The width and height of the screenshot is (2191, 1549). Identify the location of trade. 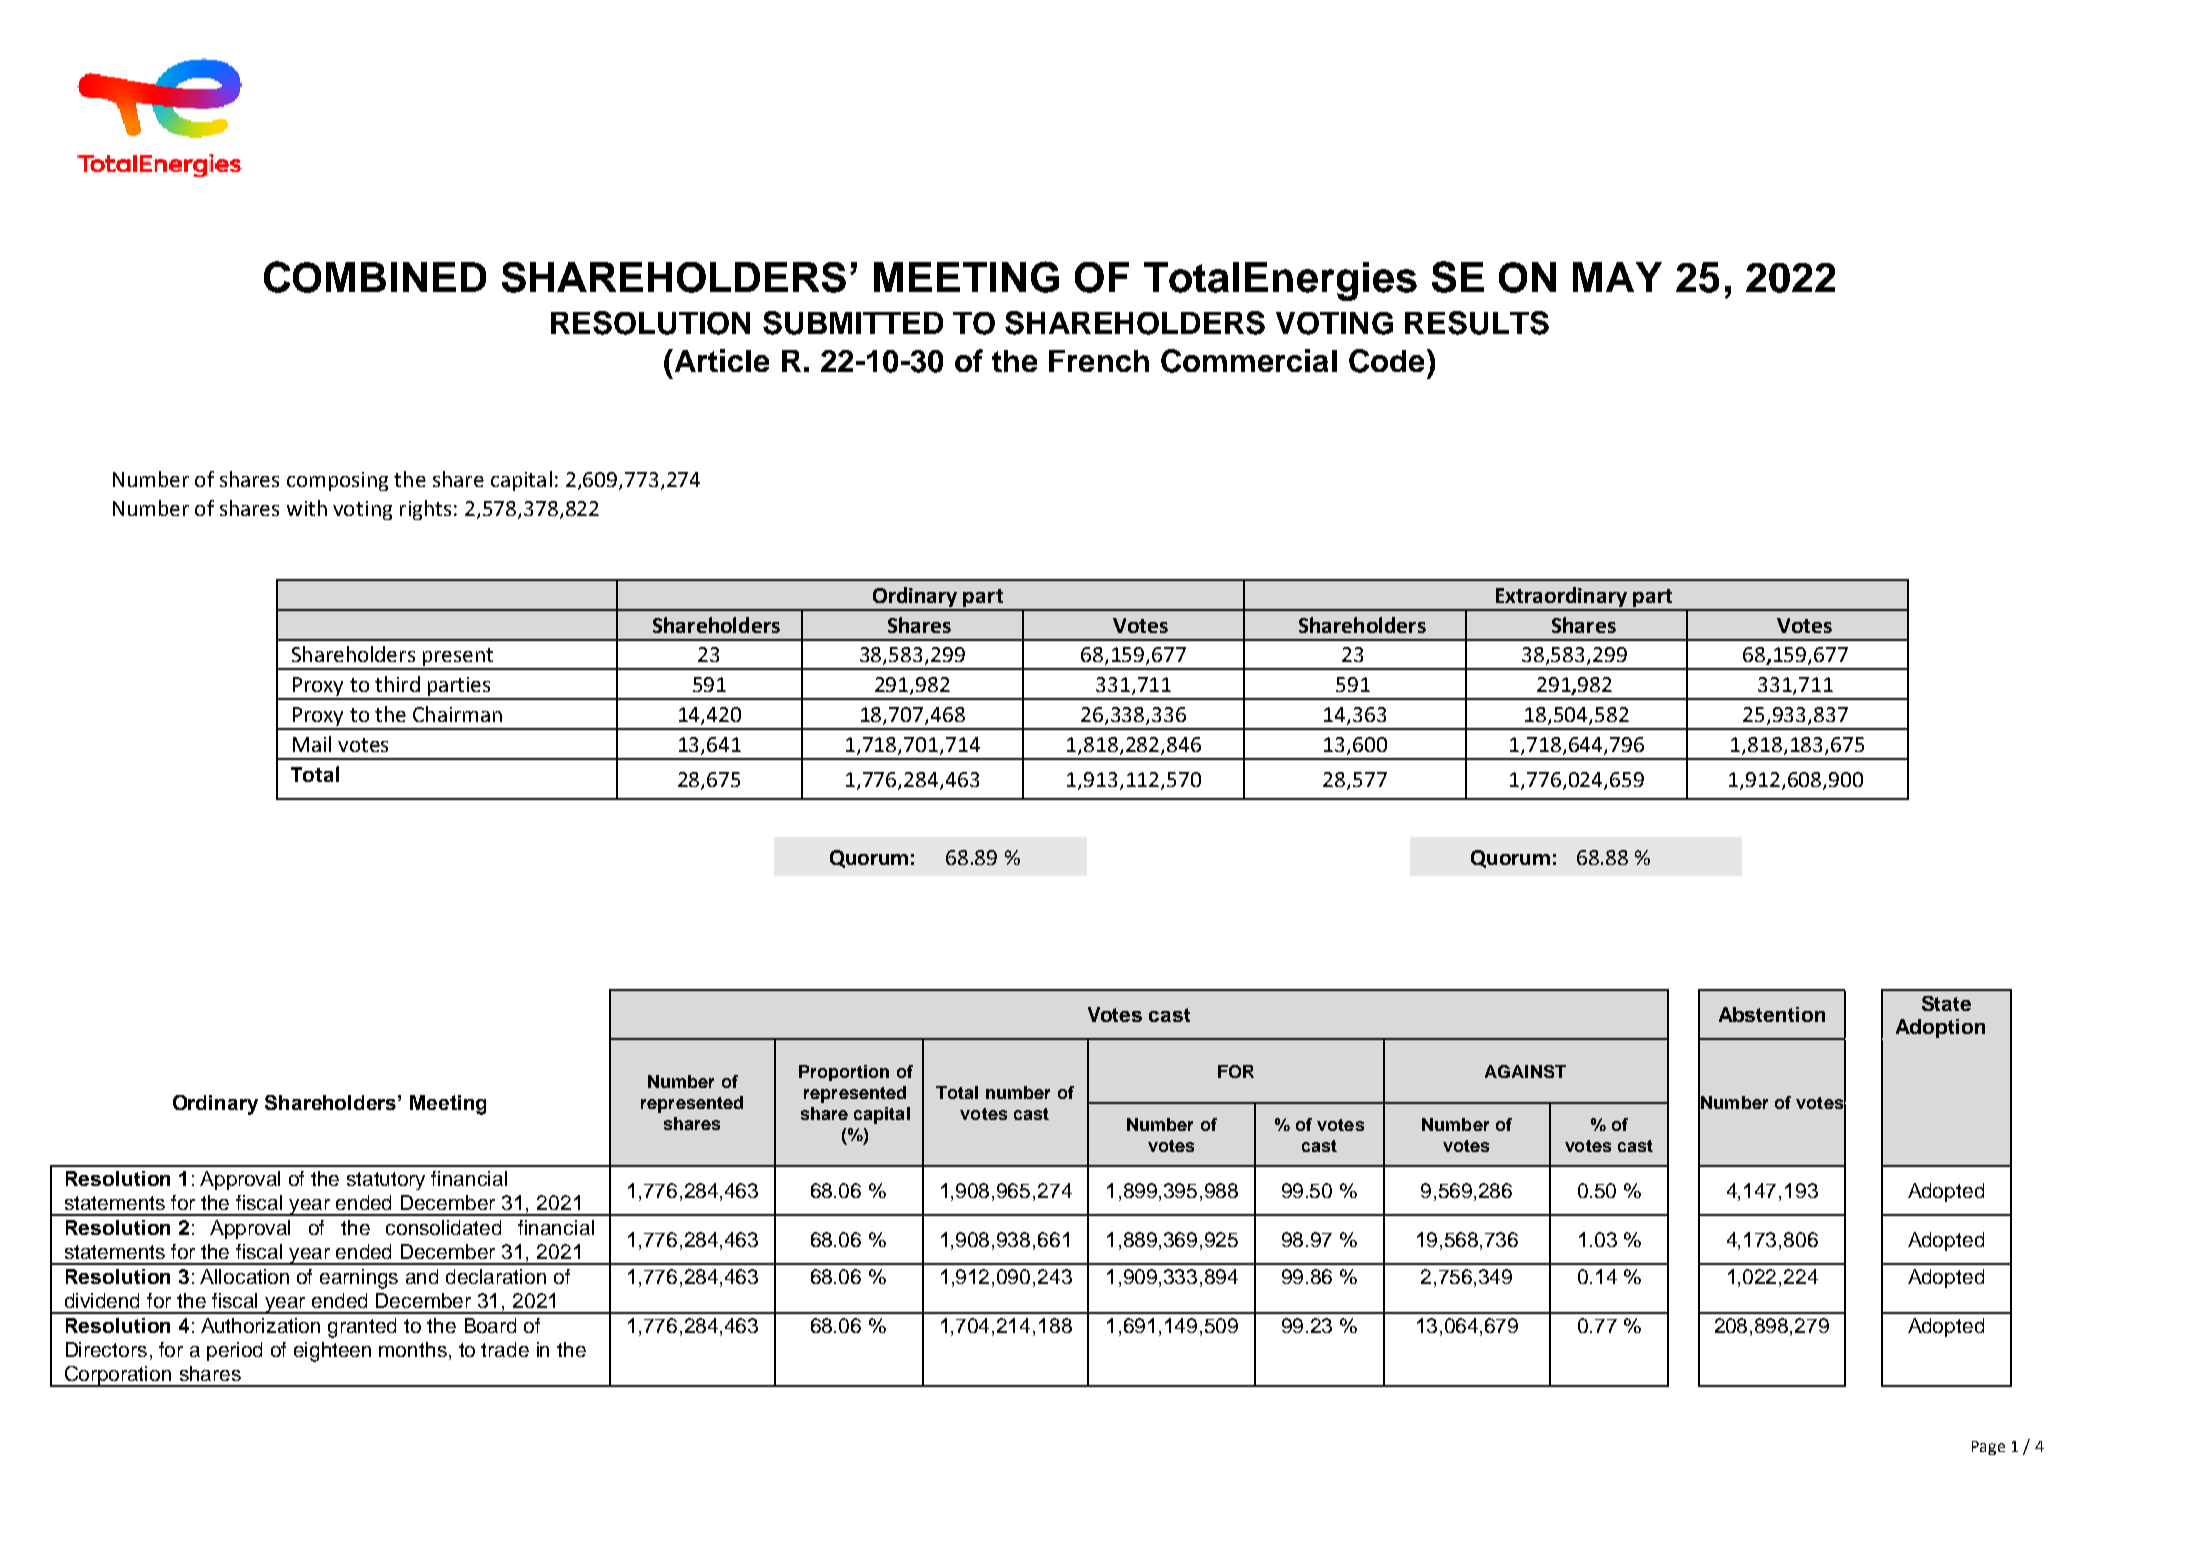
(505, 1349).
